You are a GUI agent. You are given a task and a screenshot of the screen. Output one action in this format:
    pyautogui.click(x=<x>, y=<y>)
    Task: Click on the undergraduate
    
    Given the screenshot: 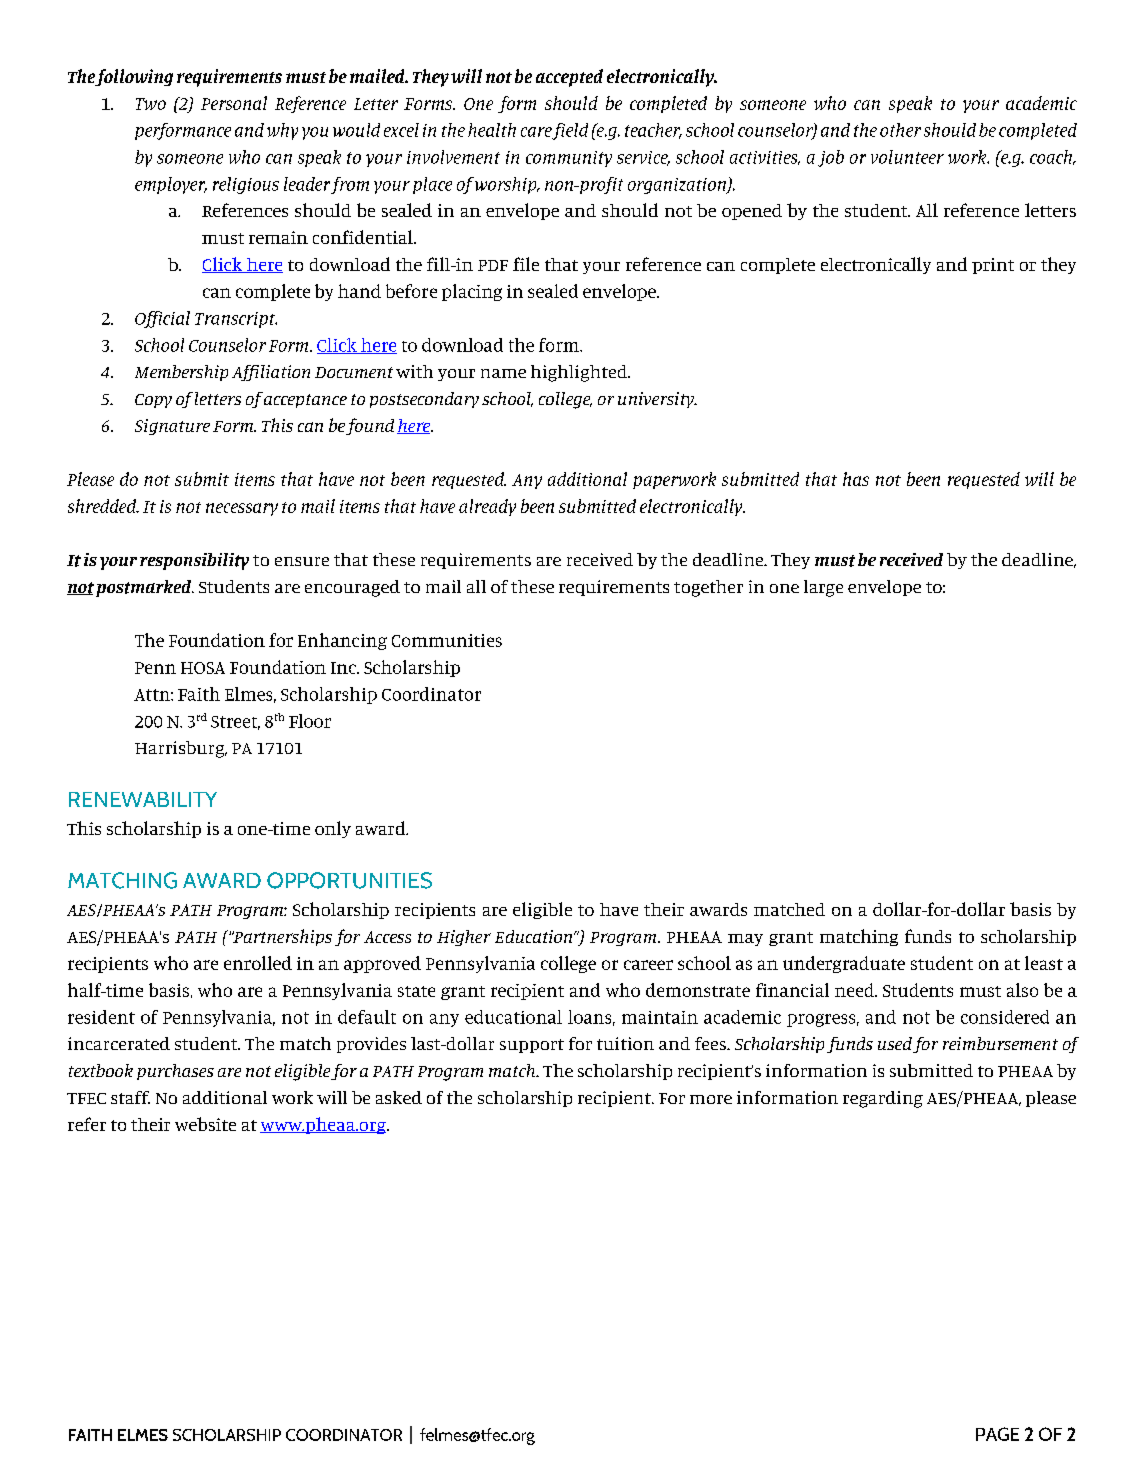 What is the action you would take?
    pyautogui.click(x=844, y=964)
